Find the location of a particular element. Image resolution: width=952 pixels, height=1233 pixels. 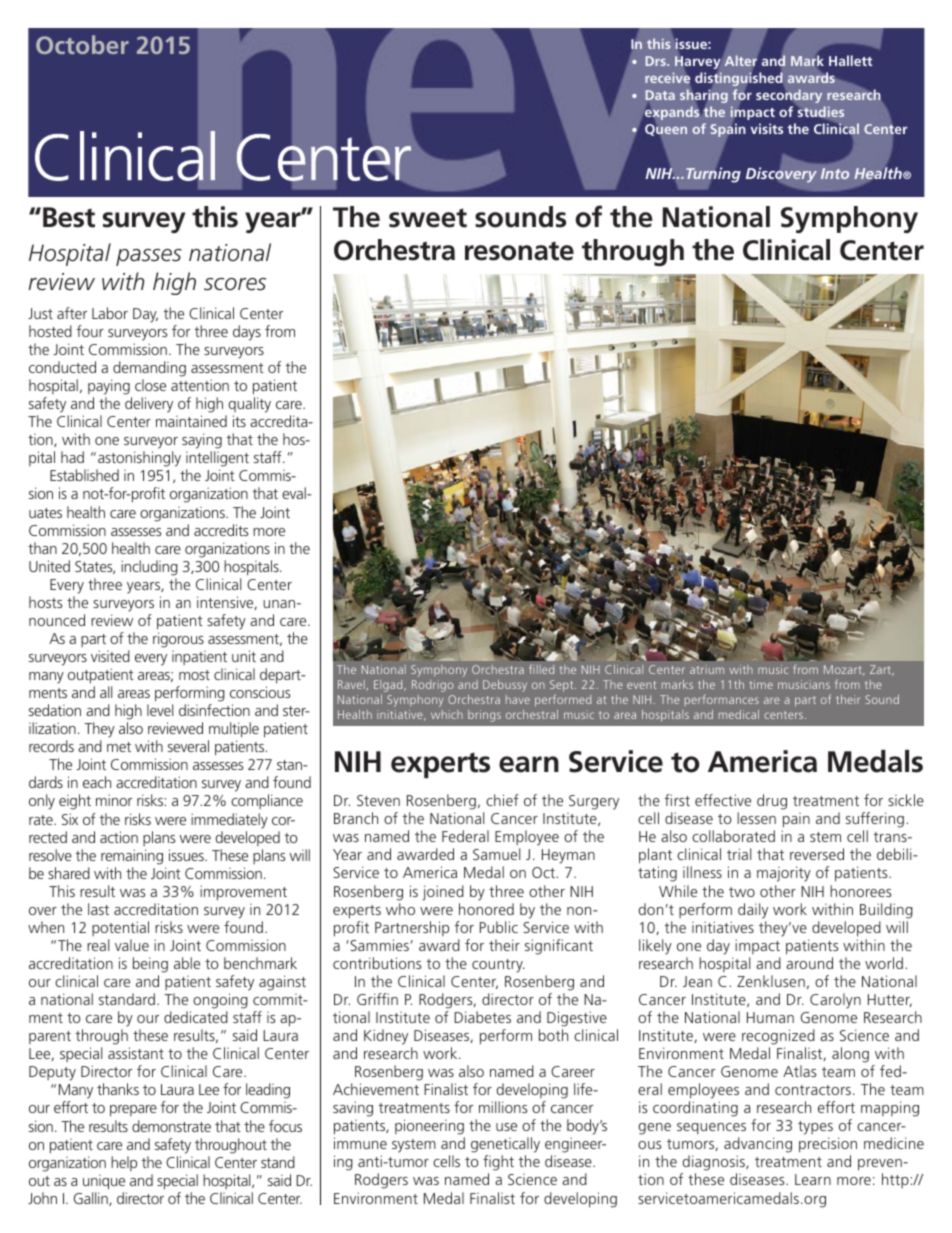

Into is located at coordinates (835, 173).
